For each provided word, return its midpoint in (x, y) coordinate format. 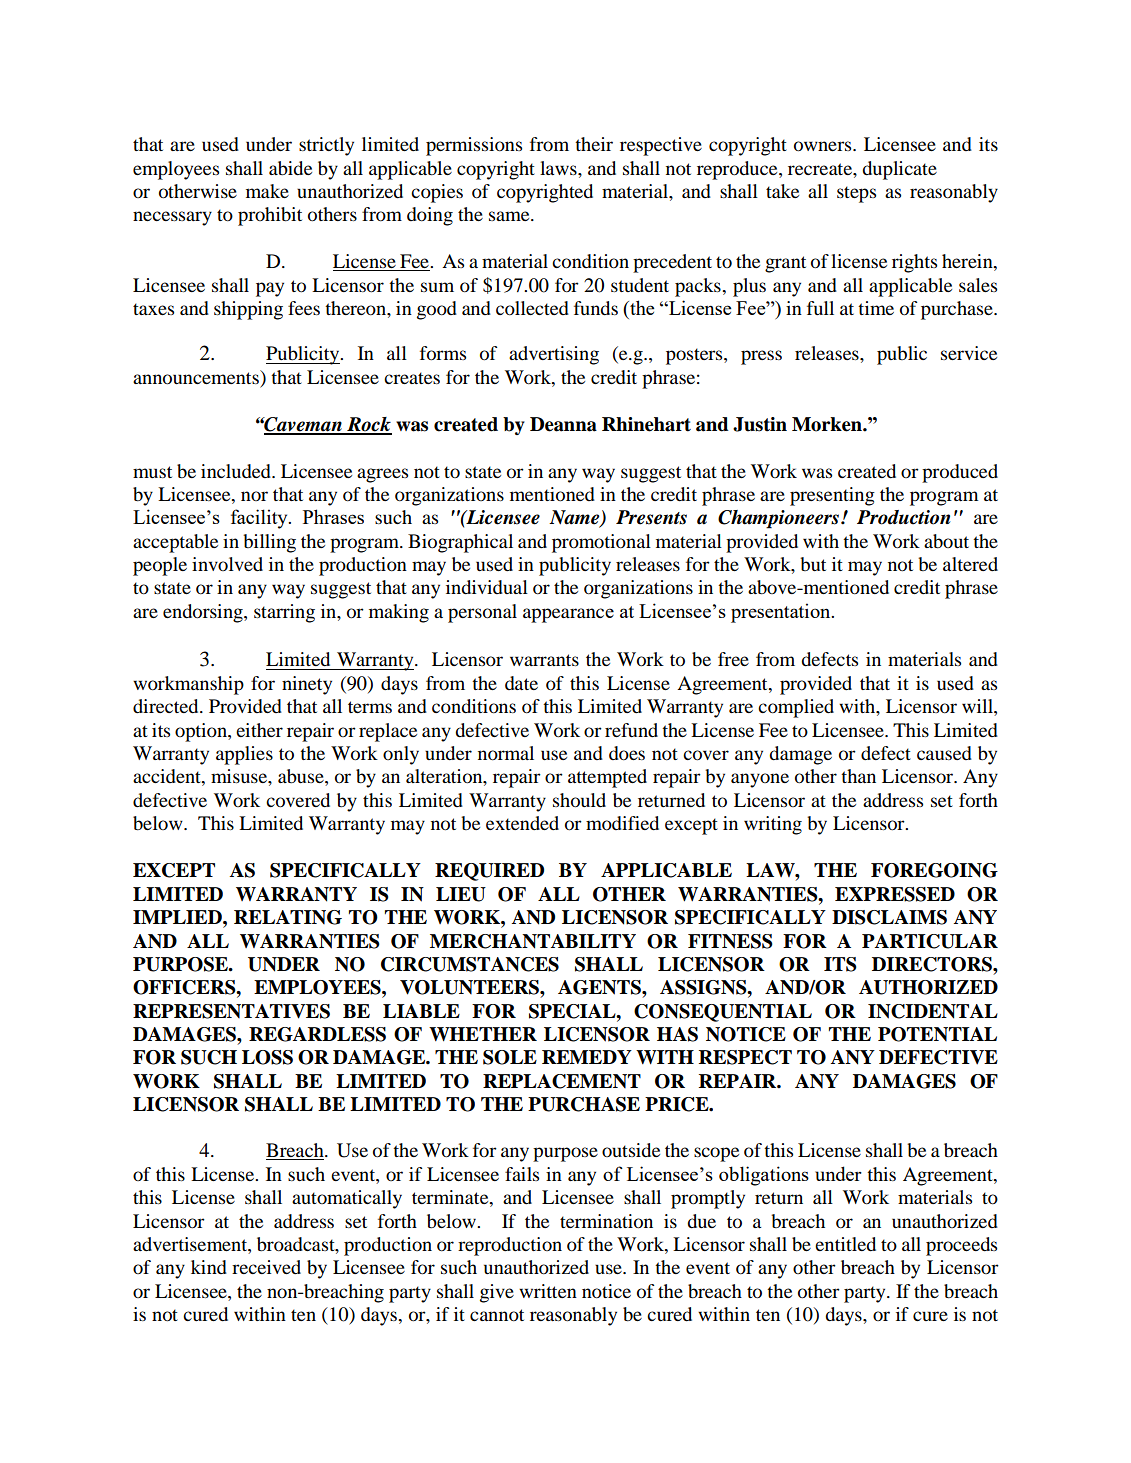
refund (631, 730)
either (259, 730)
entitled (845, 1244)
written (548, 1291)
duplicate (899, 170)
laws (559, 168)
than (858, 776)
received (266, 1267)
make (267, 191)
